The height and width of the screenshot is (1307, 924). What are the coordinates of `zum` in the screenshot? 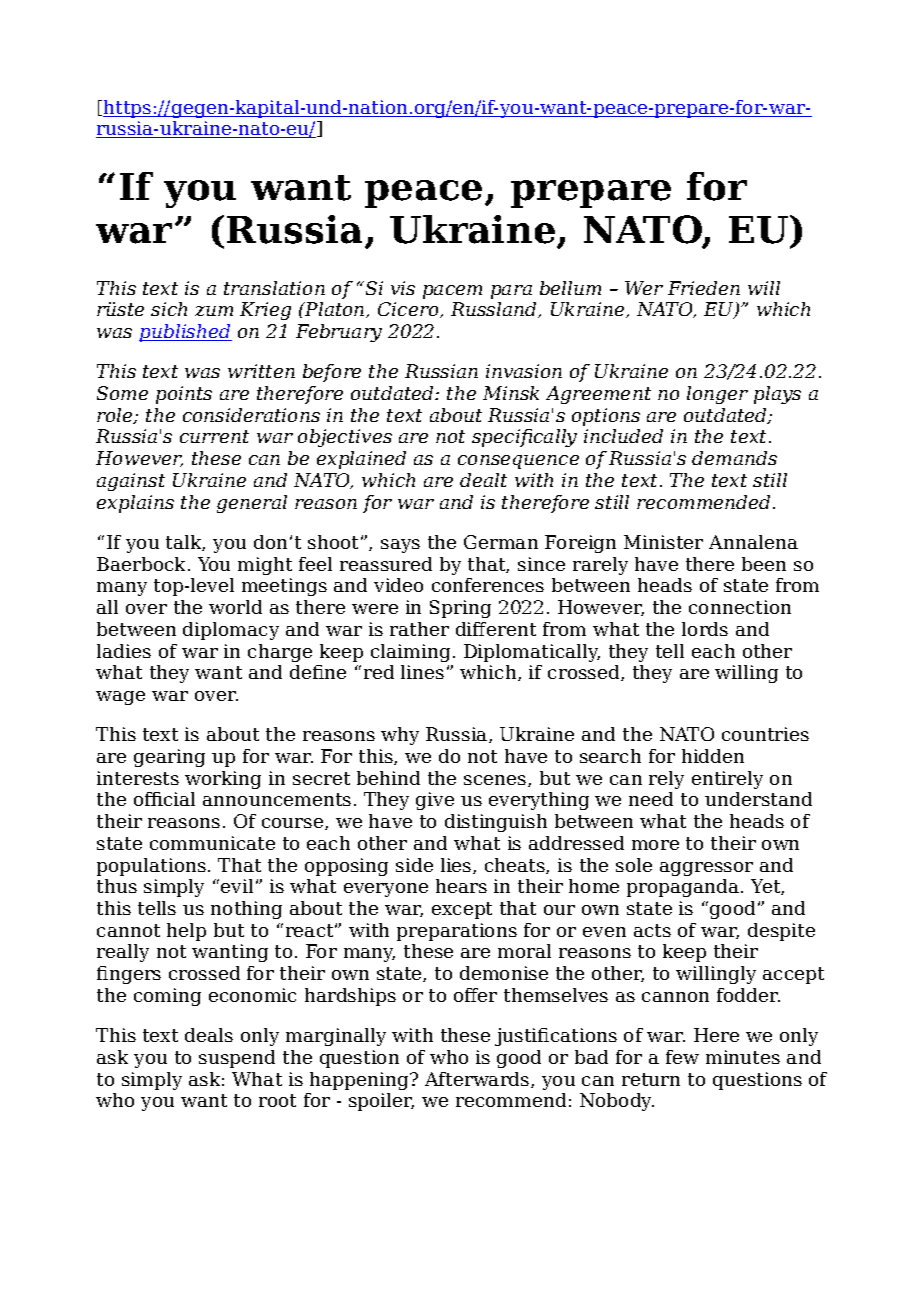 It's located at (214, 311).
